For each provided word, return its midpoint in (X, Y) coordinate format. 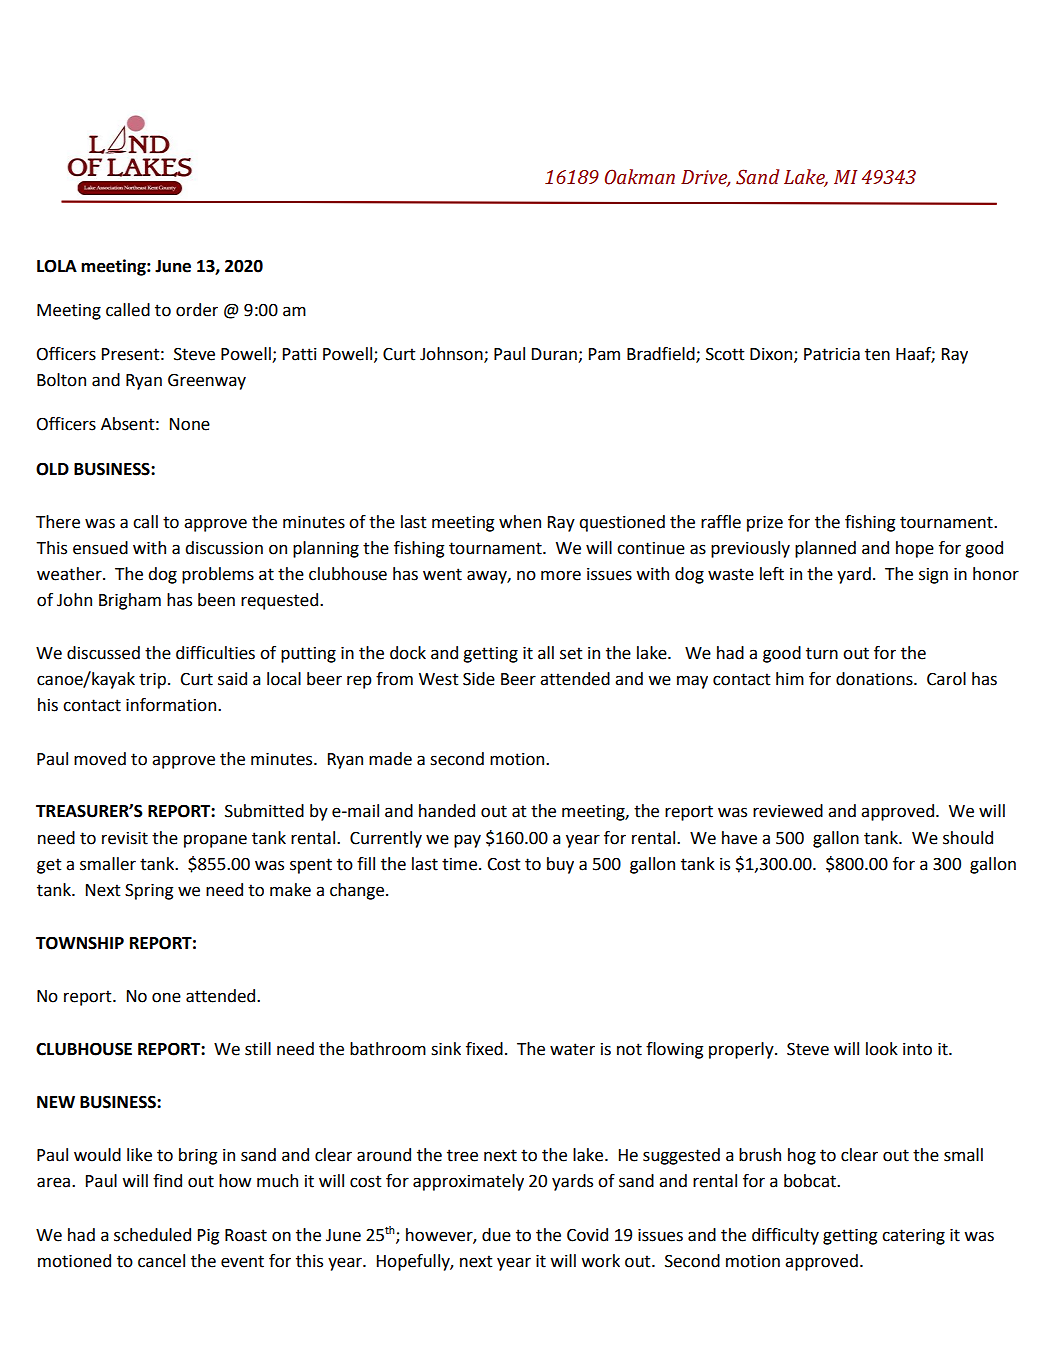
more (561, 575)
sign (933, 576)
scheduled (152, 1235)
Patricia (832, 354)
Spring (149, 891)
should (968, 838)
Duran (555, 355)
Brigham (130, 601)
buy (560, 865)
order (197, 310)
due (496, 1235)
